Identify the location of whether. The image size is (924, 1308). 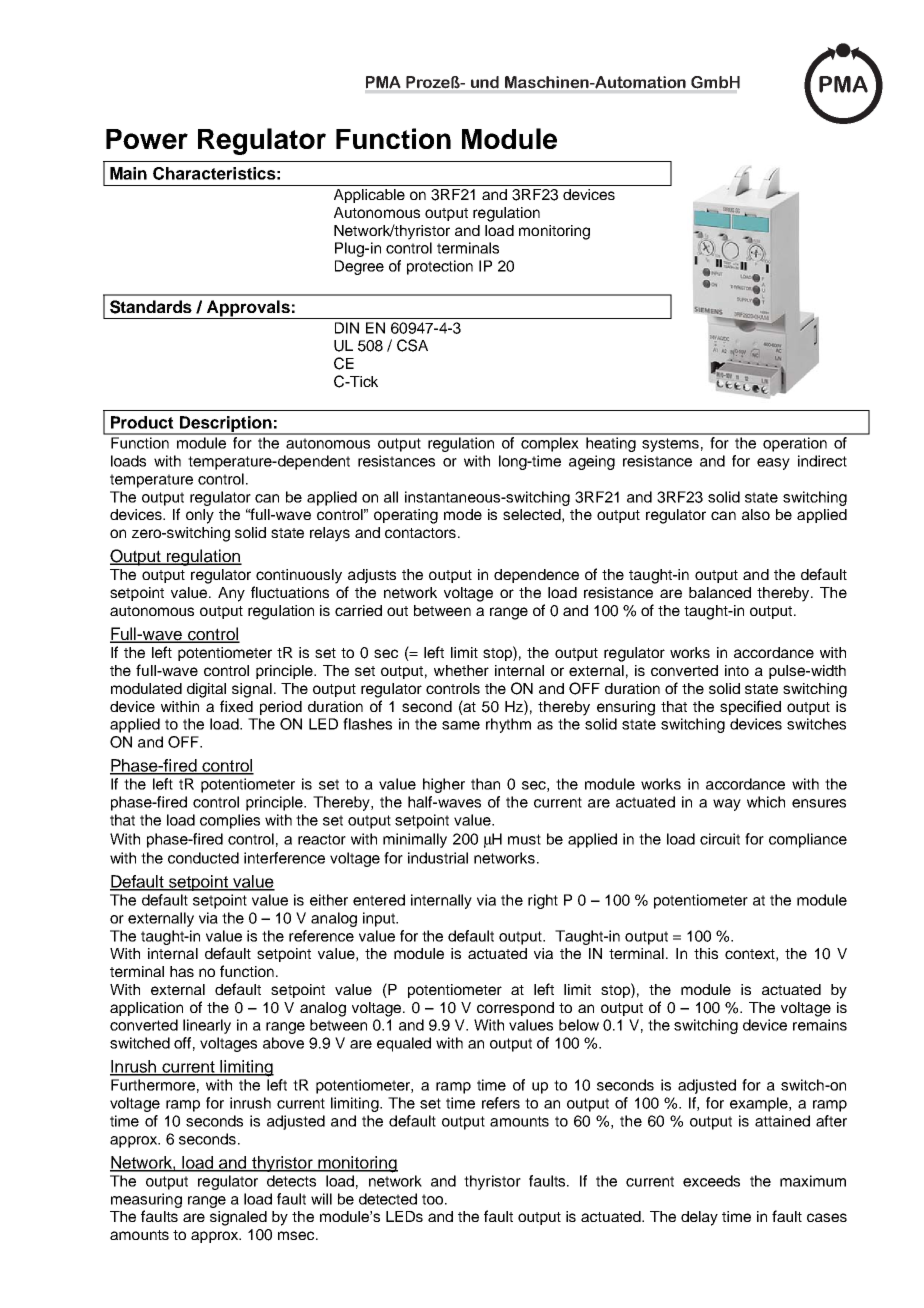
(461, 670).
